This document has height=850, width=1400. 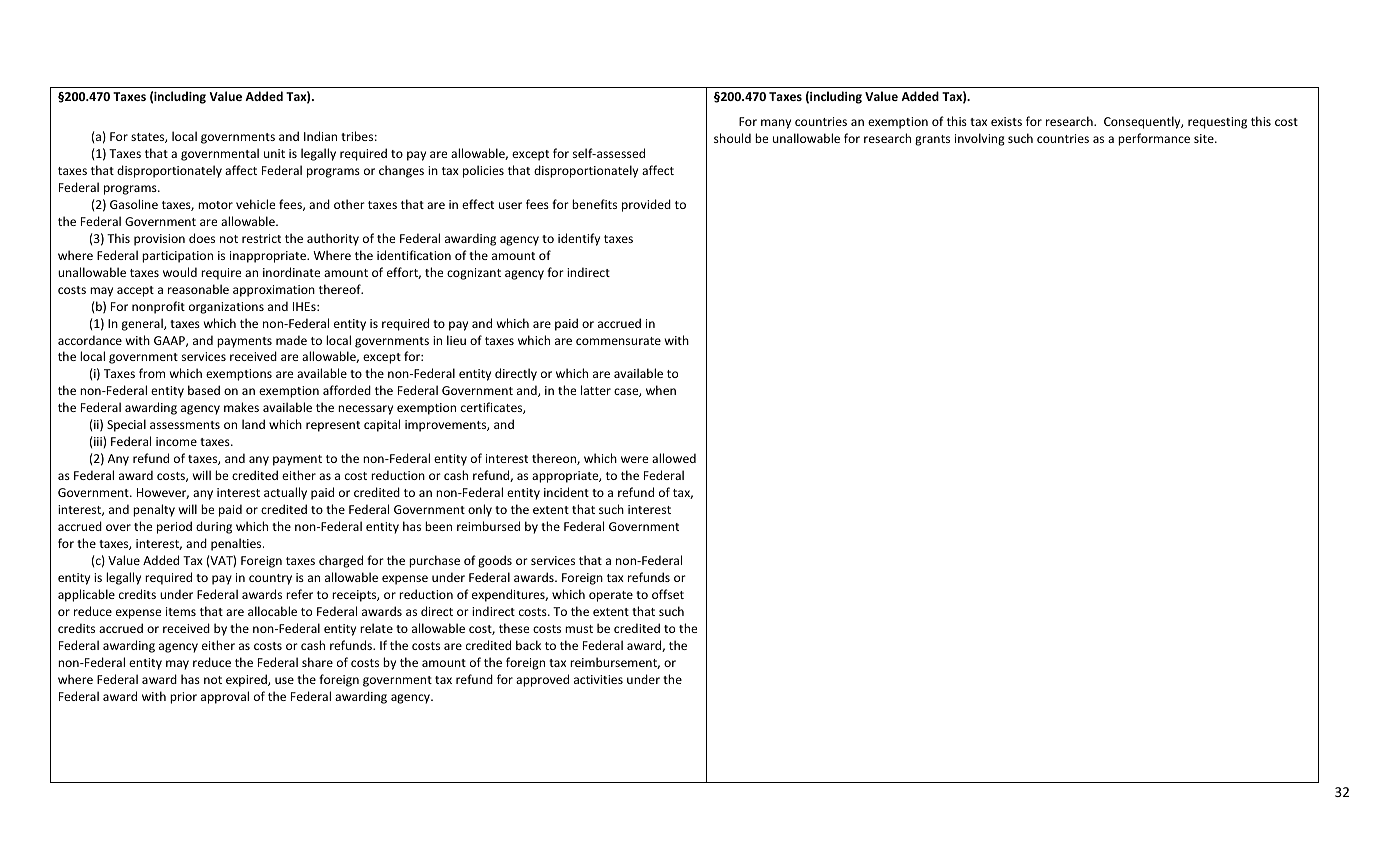 I want to click on offset, so click(x=668, y=594).
